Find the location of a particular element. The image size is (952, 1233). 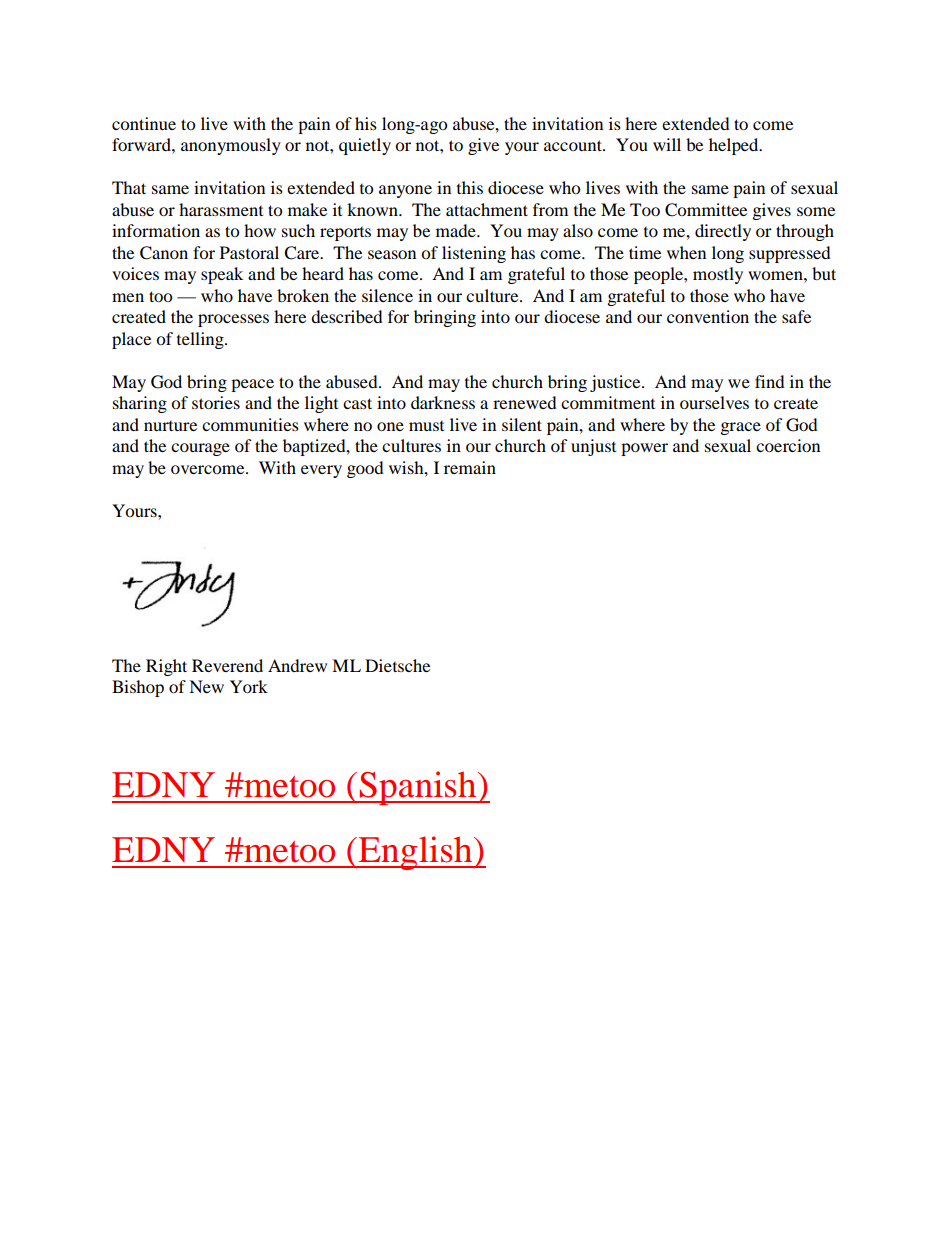

remain is located at coordinates (470, 467).
